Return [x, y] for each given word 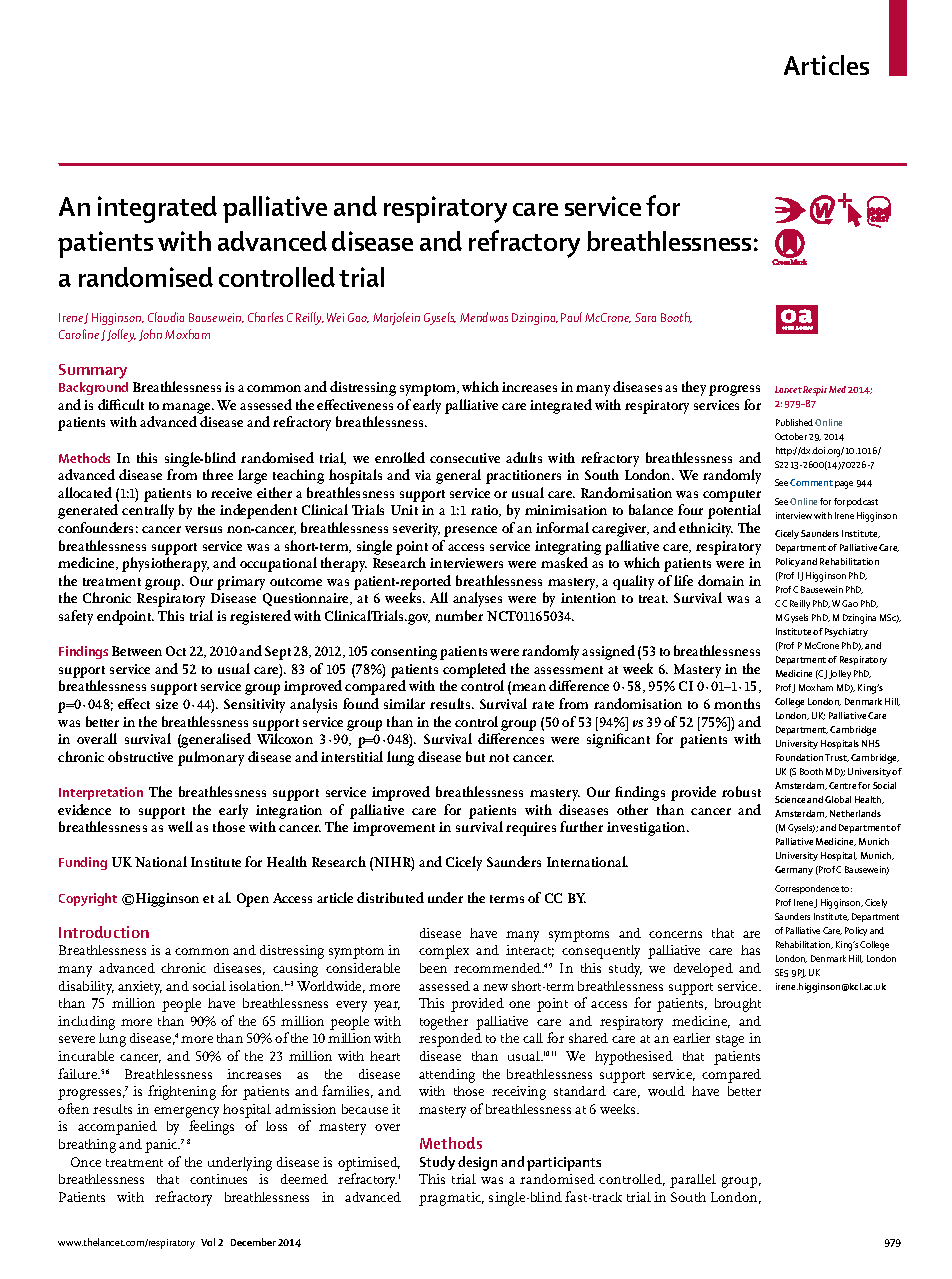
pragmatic [451, 1199]
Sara [645, 317]
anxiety [140, 988]
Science [790, 799]
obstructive [140, 756]
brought [738, 1005]
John [150, 335]
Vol [208, 1242]
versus [203, 529]
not [499, 758]
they [694, 388]
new [495, 987]
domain [721, 580]
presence [470, 531]
